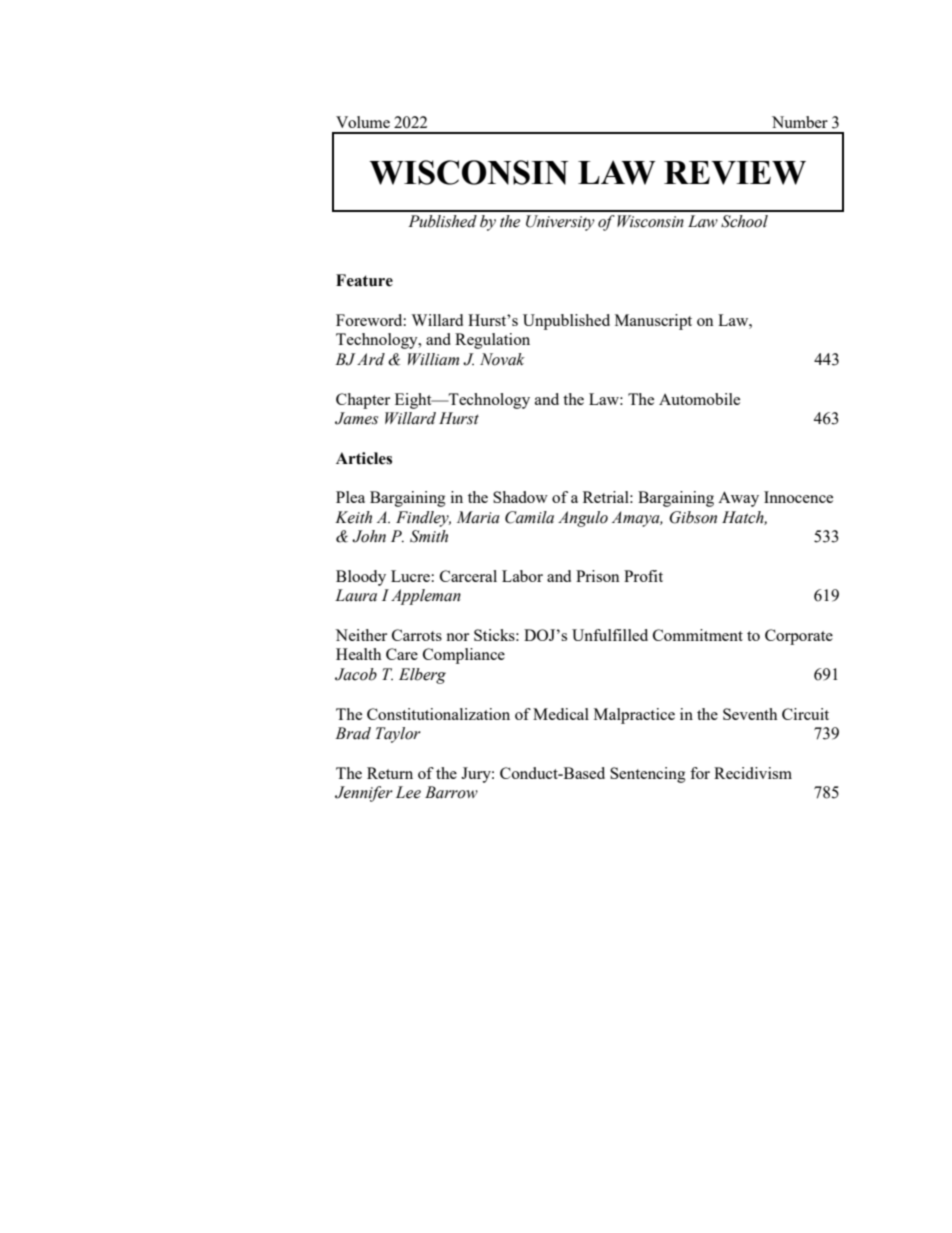 This screenshot has width=952, height=1233. What do you see at coordinates (520, 497) in the screenshot?
I see `Shadow` at bounding box center [520, 497].
